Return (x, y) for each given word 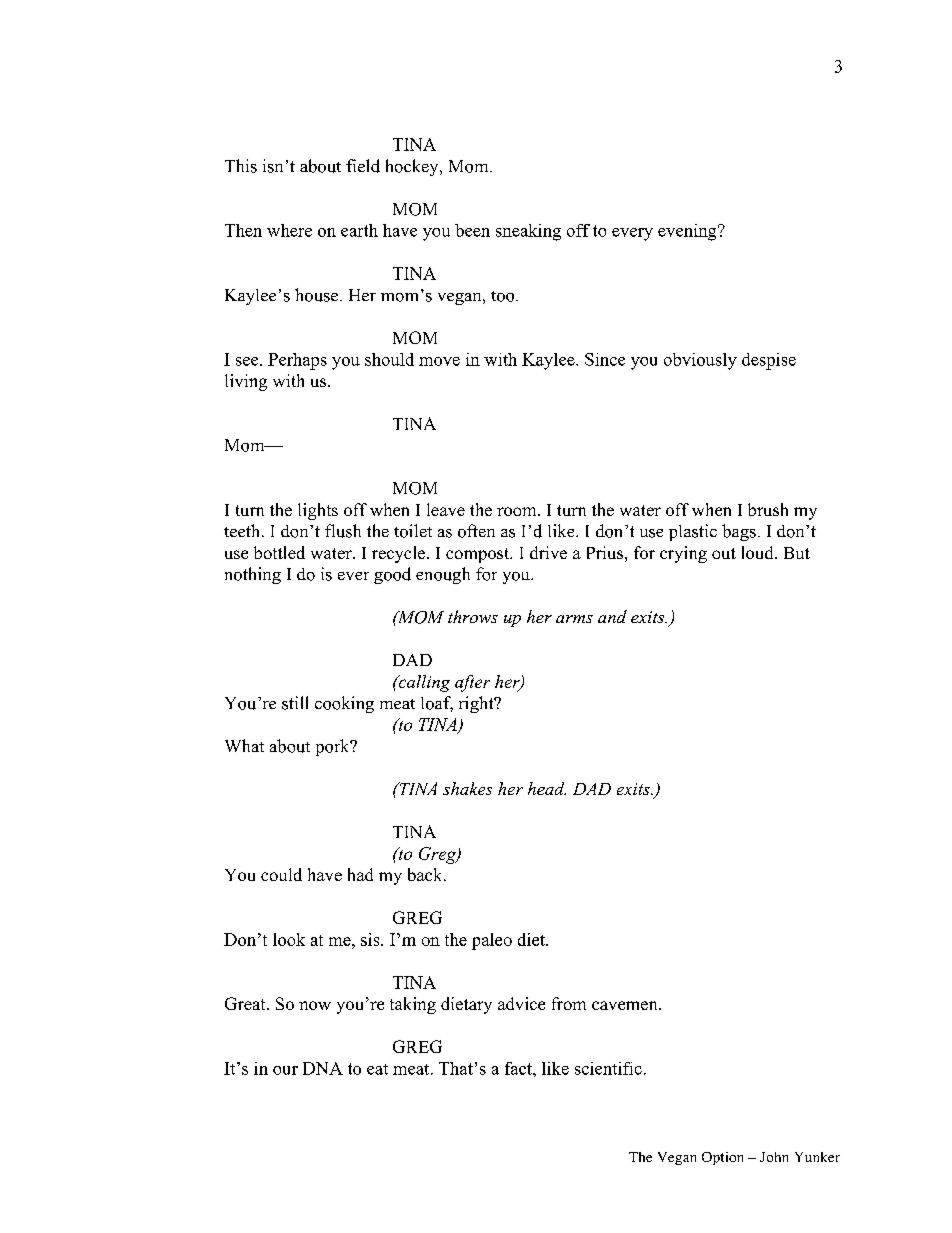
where (289, 230)
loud (759, 552)
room (518, 511)
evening (688, 232)
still (295, 703)
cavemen (626, 1005)
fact (519, 1068)
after (472, 683)
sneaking (528, 232)
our (285, 1070)
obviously (700, 361)
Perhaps (297, 361)
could (281, 874)
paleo (492, 941)
